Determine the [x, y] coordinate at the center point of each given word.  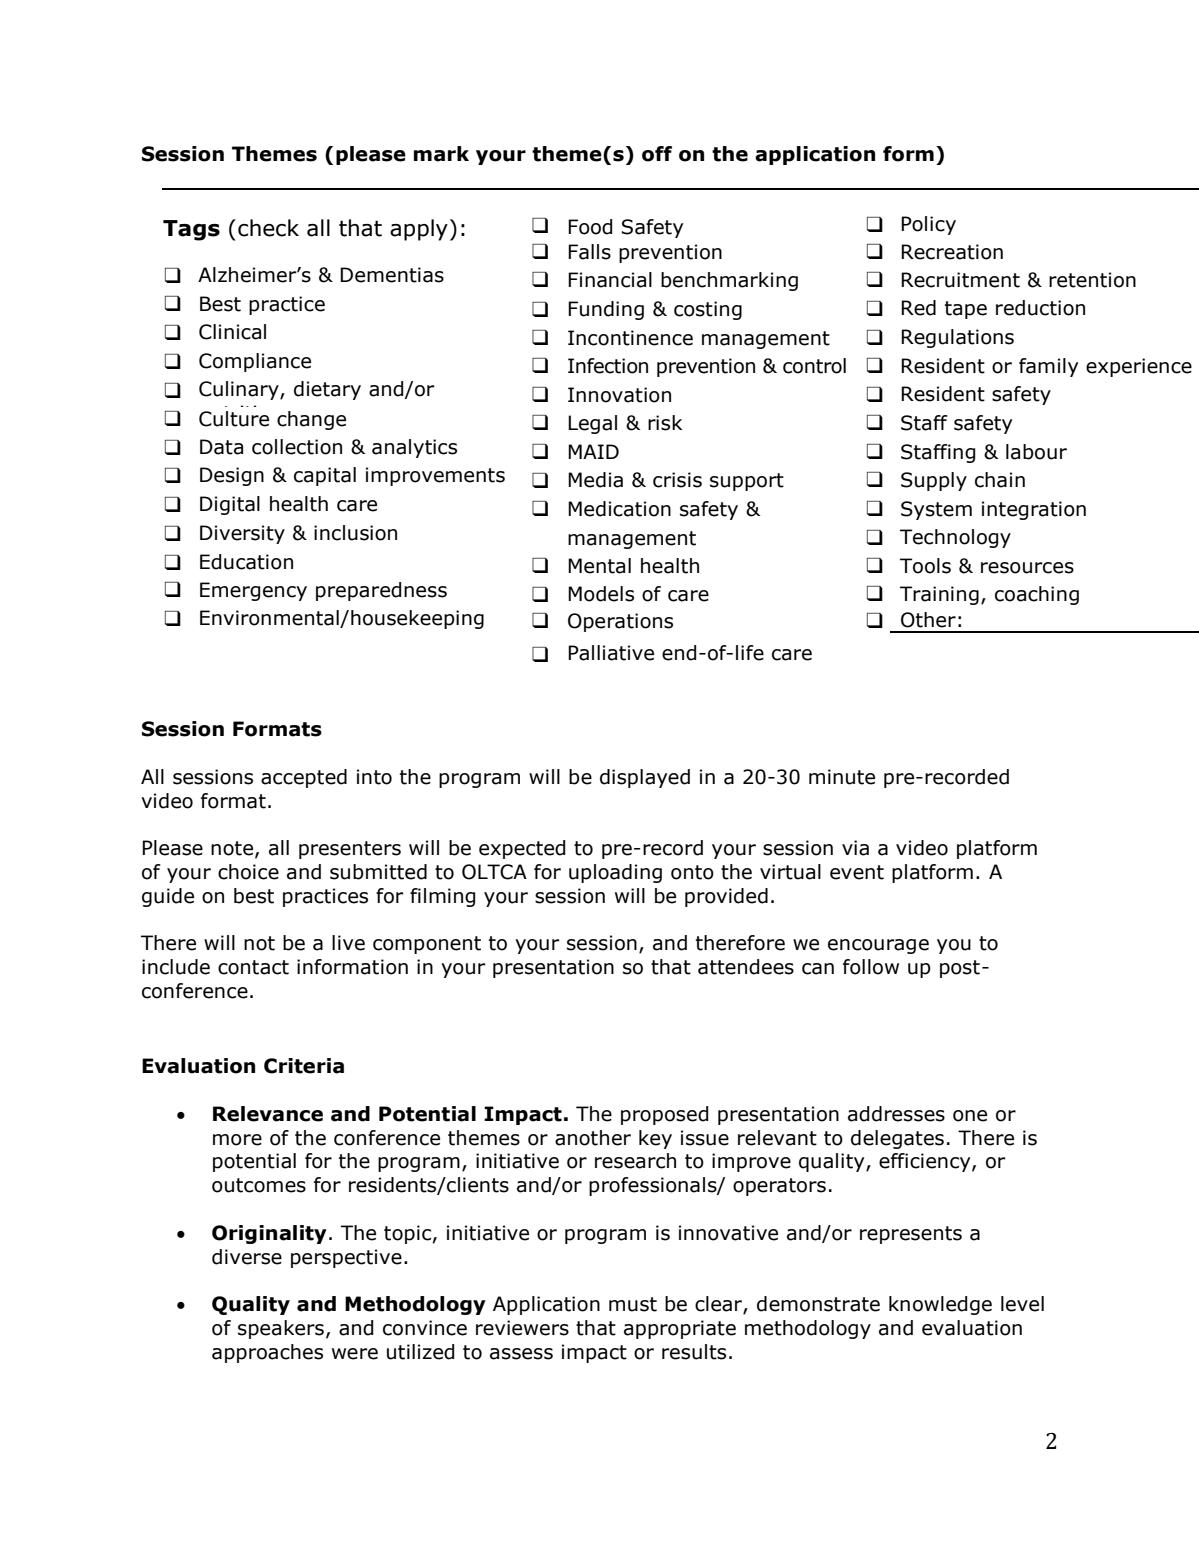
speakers [281, 1329]
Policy [928, 225]
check [268, 228]
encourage [878, 946]
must [633, 1304]
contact [253, 967]
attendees [746, 967]
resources [1027, 568]
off [657, 154]
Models [601, 594]
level [1022, 1304]
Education [246, 562]
